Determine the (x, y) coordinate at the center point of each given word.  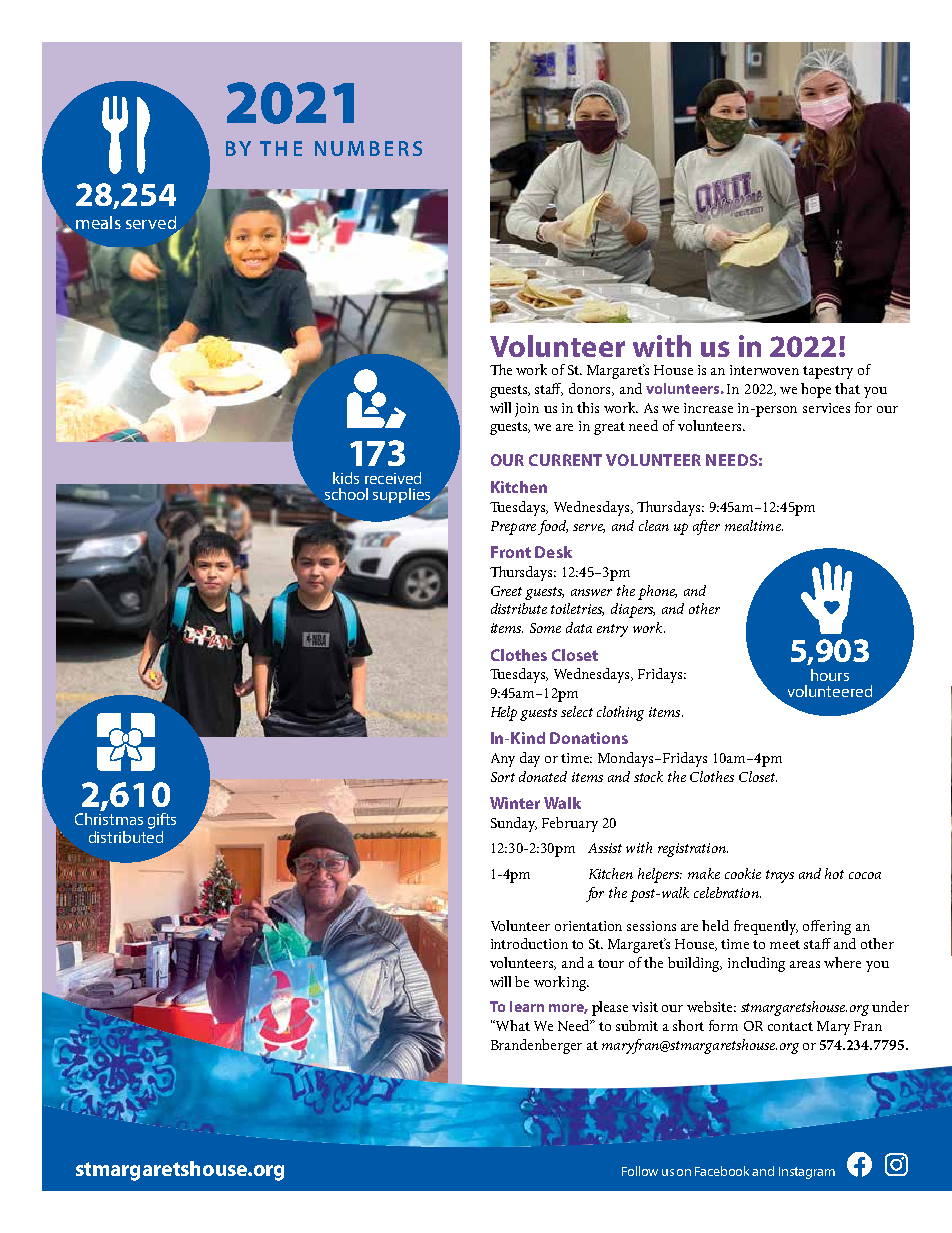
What (512, 1025)
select (577, 711)
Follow (640, 1171)
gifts (162, 821)
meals (98, 222)
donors (591, 389)
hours (830, 675)
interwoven (764, 370)
